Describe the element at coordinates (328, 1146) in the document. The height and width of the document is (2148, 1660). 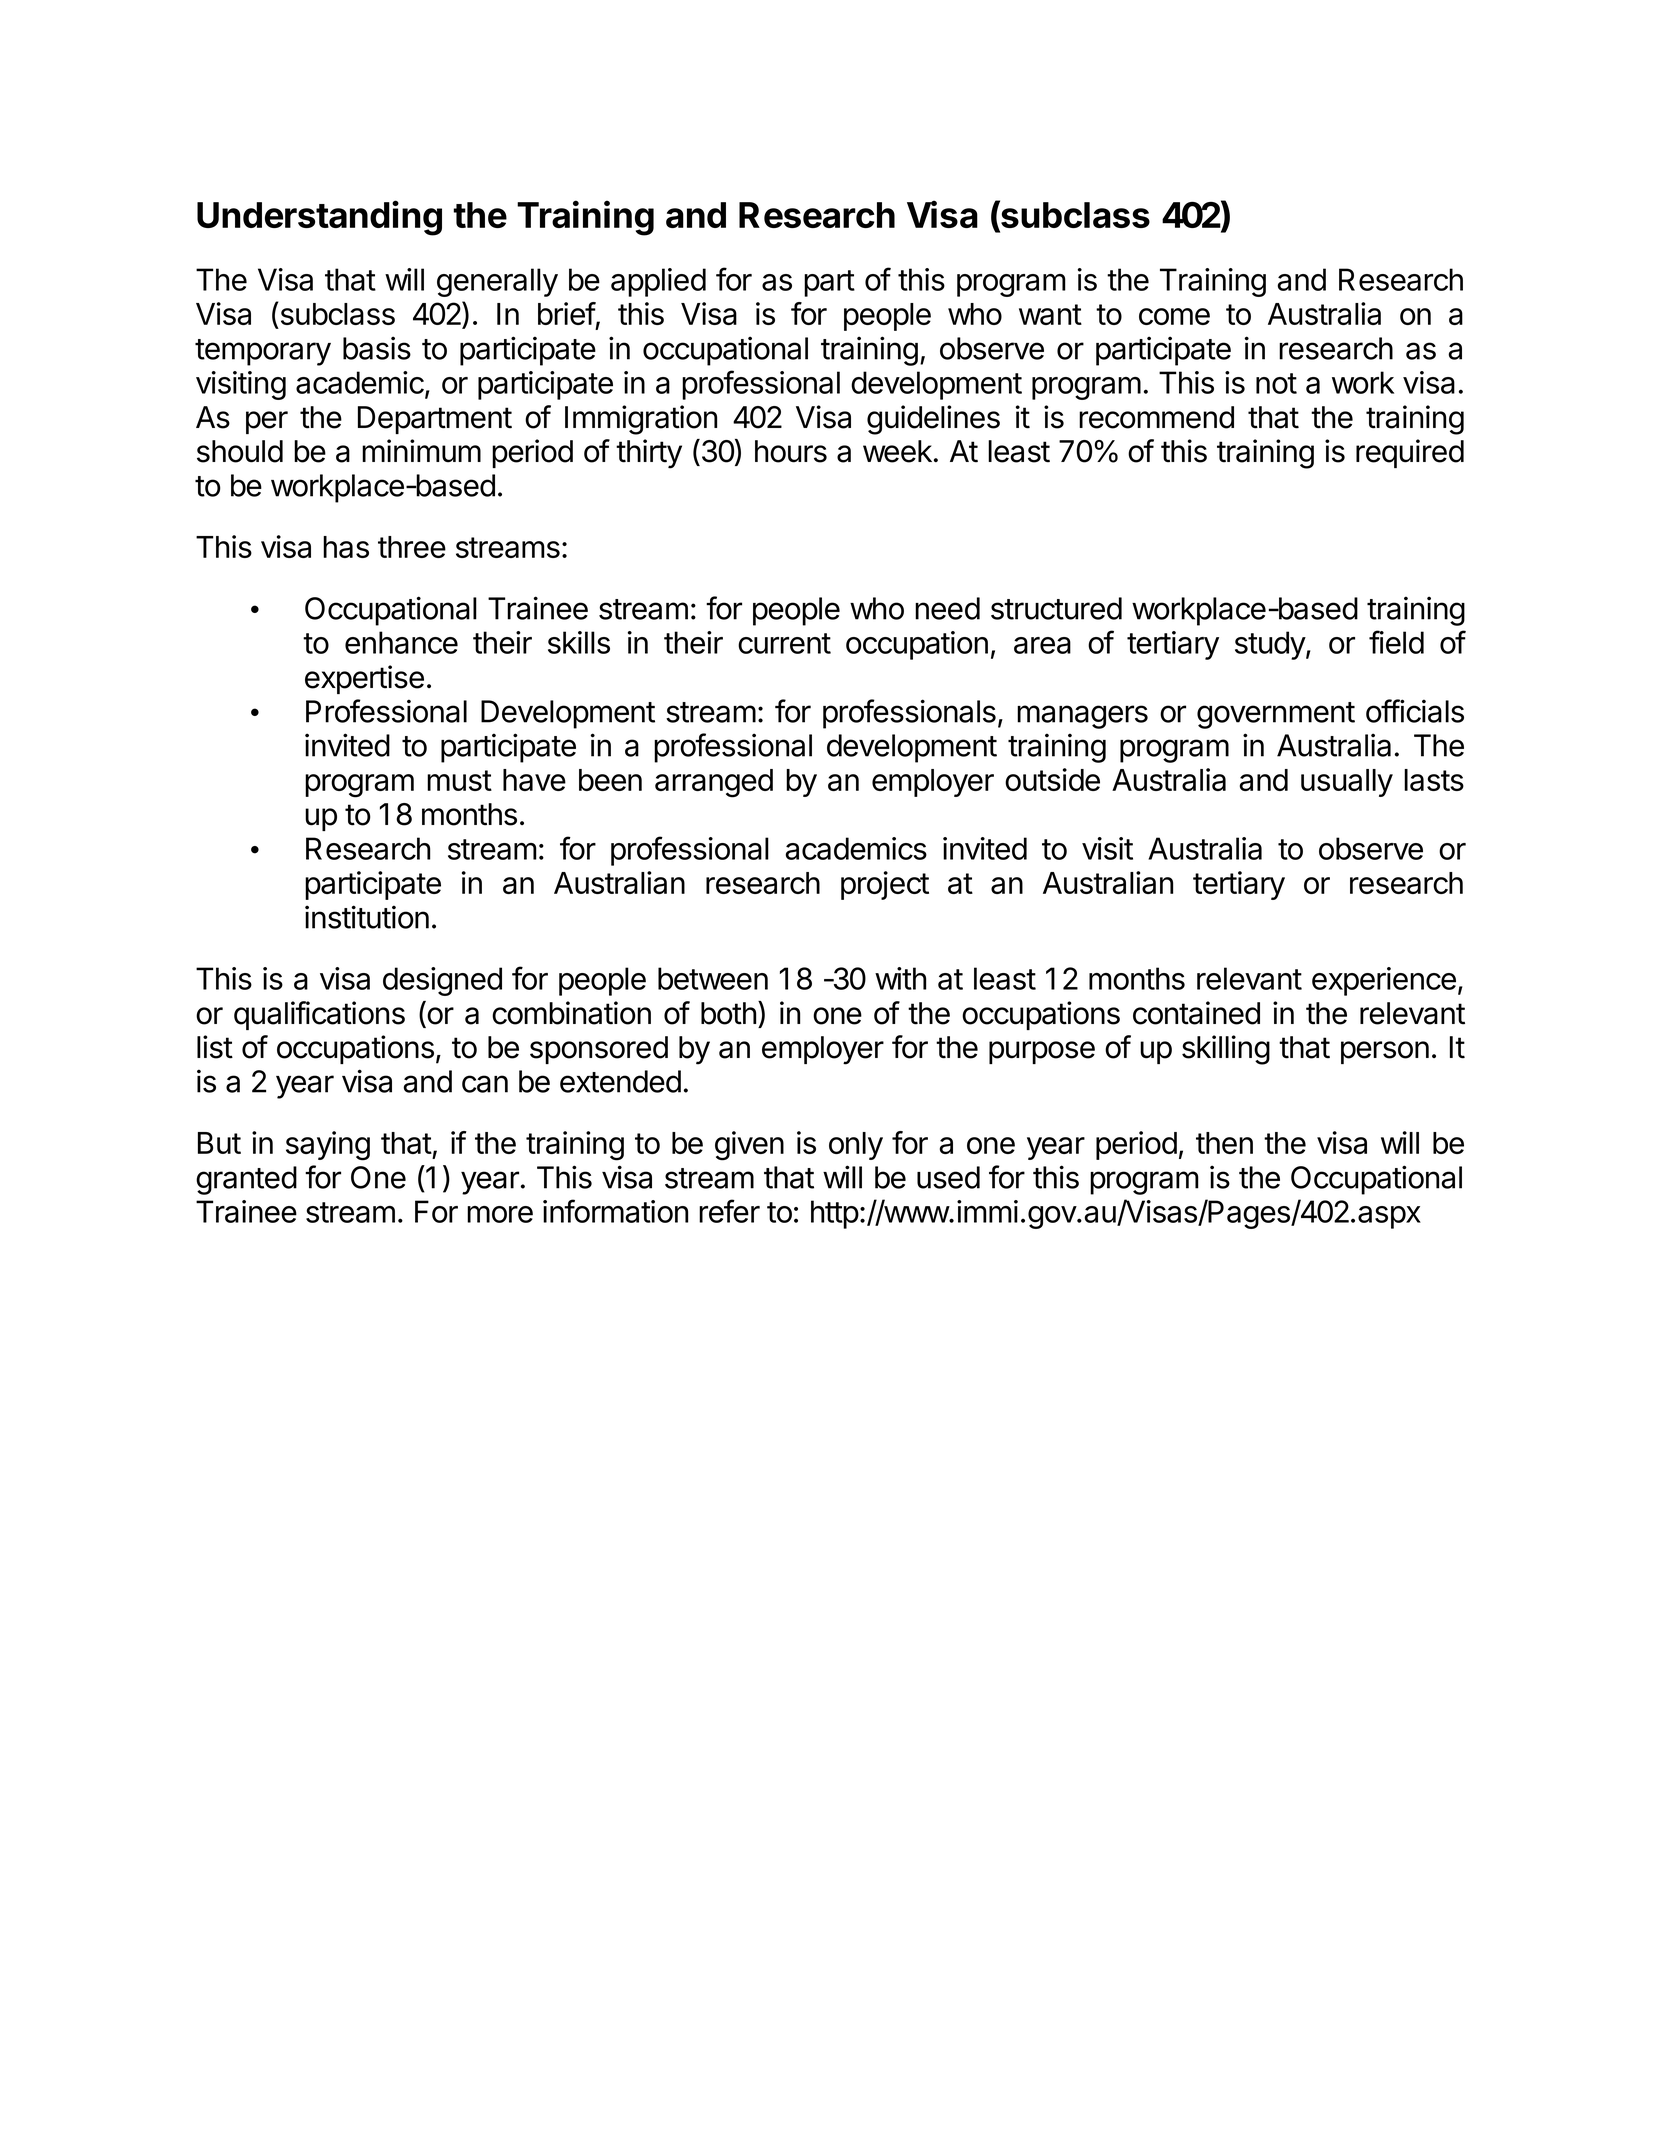
I see `saying` at that location.
